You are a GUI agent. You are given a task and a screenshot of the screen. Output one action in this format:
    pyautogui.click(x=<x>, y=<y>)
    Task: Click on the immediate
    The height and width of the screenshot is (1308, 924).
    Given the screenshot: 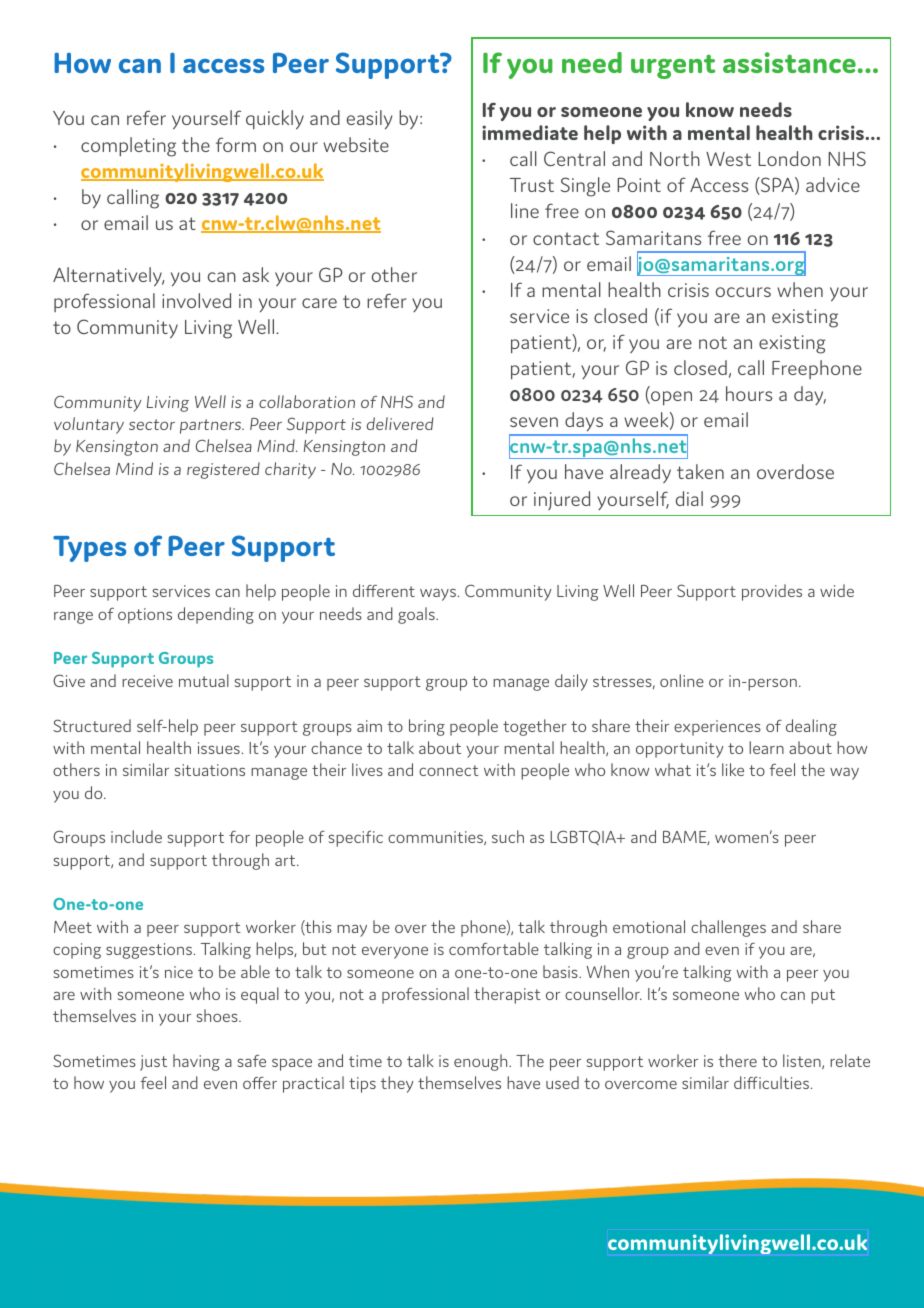 What is the action you would take?
    pyautogui.click(x=530, y=132)
